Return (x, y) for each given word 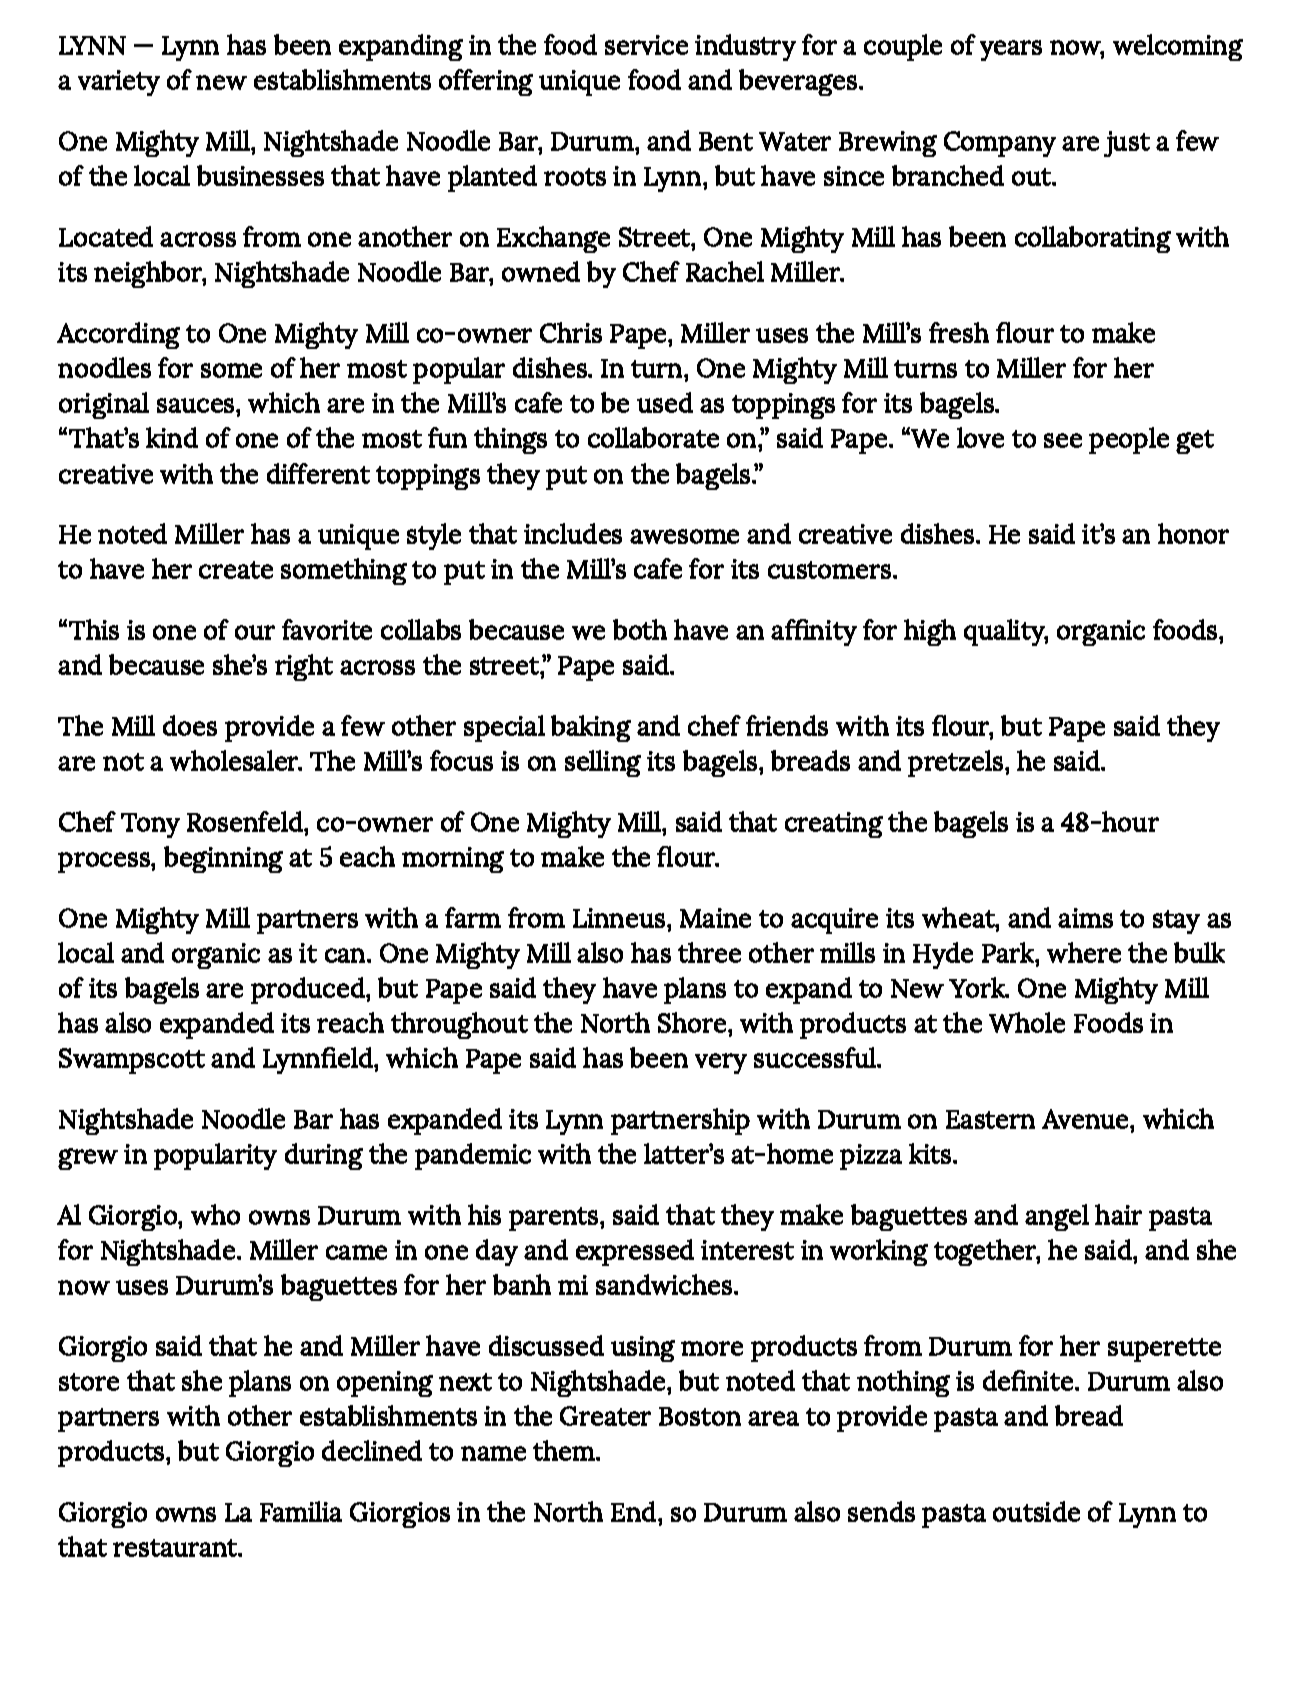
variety (119, 83)
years (1011, 50)
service (646, 45)
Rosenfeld (246, 821)
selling (603, 763)
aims (1085, 918)
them (565, 1450)
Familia (301, 1511)
